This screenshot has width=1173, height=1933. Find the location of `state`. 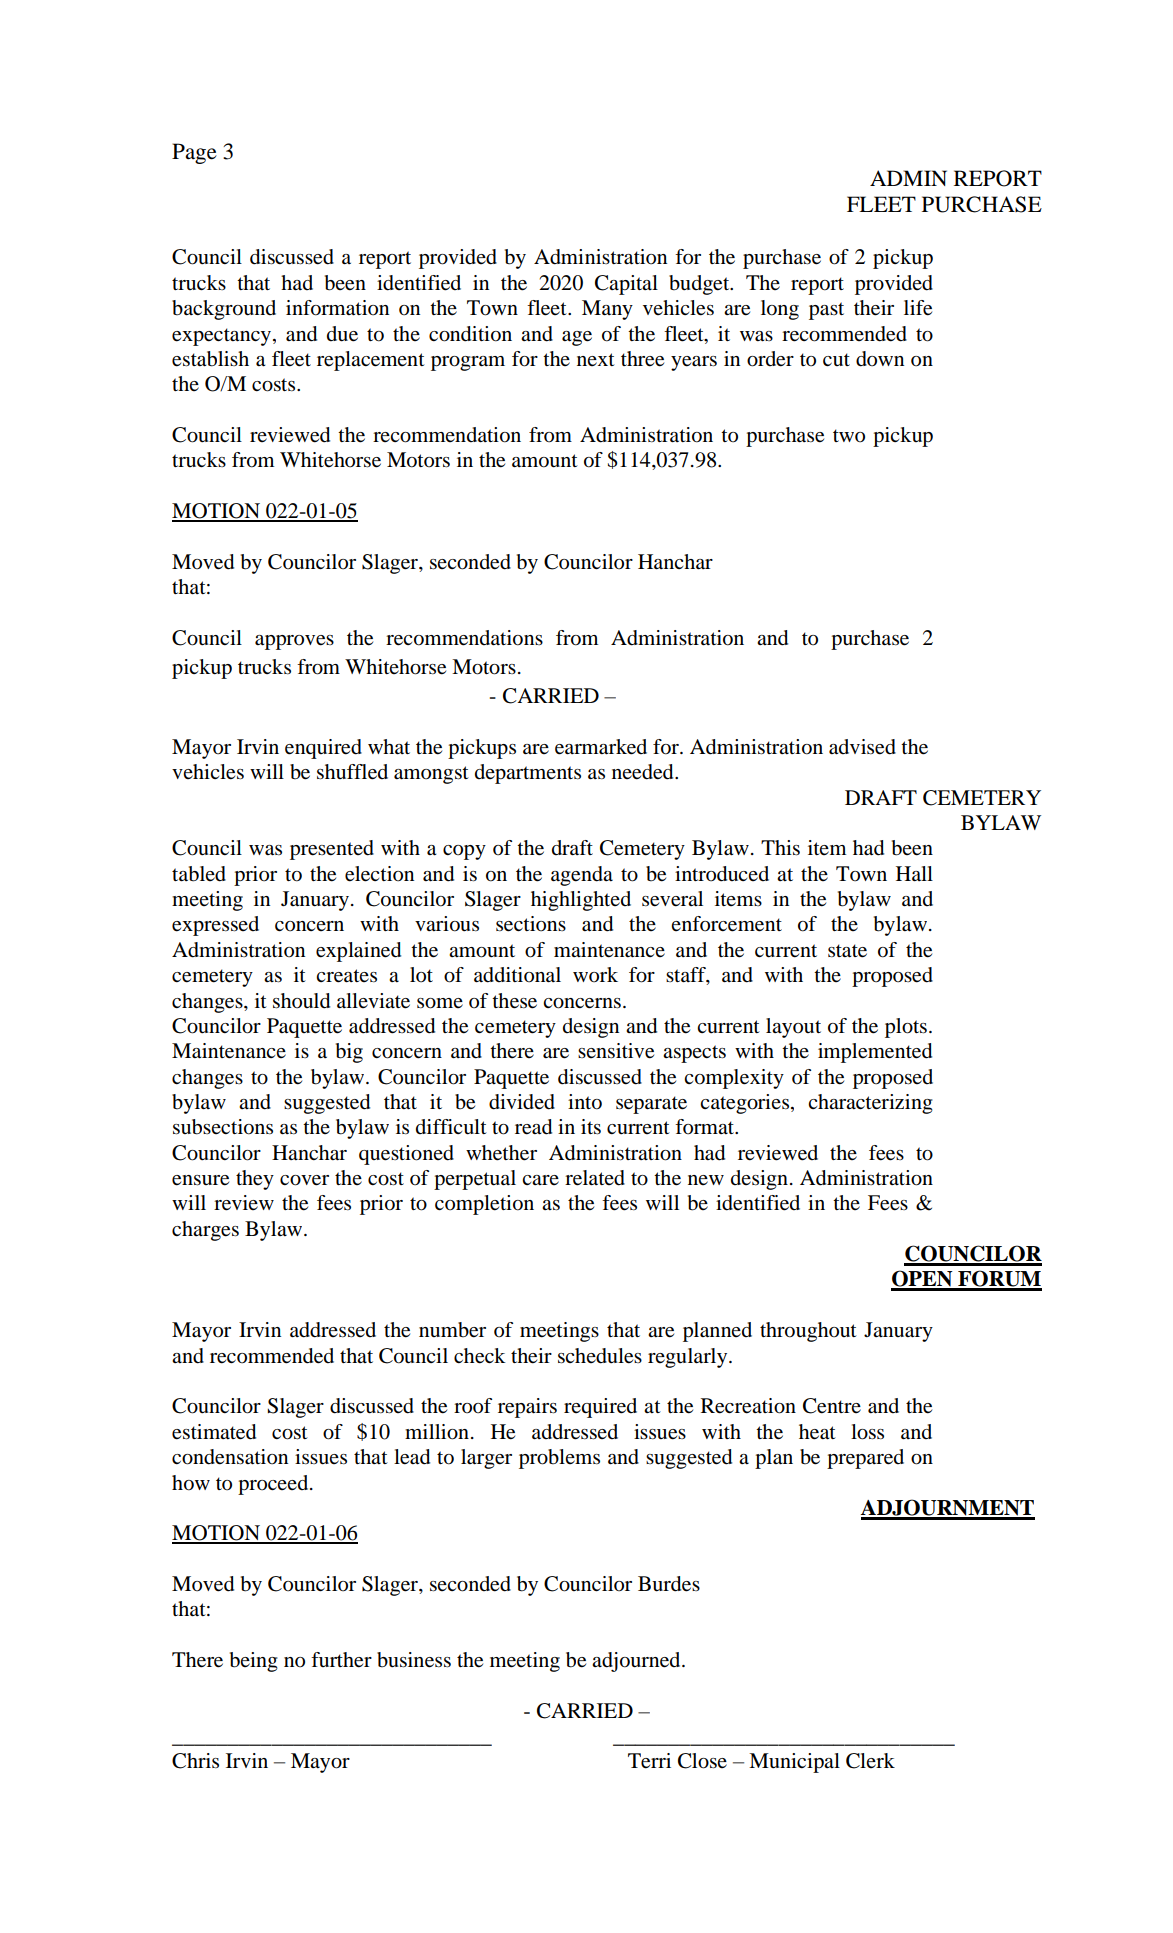

state is located at coordinates (847, 951).
